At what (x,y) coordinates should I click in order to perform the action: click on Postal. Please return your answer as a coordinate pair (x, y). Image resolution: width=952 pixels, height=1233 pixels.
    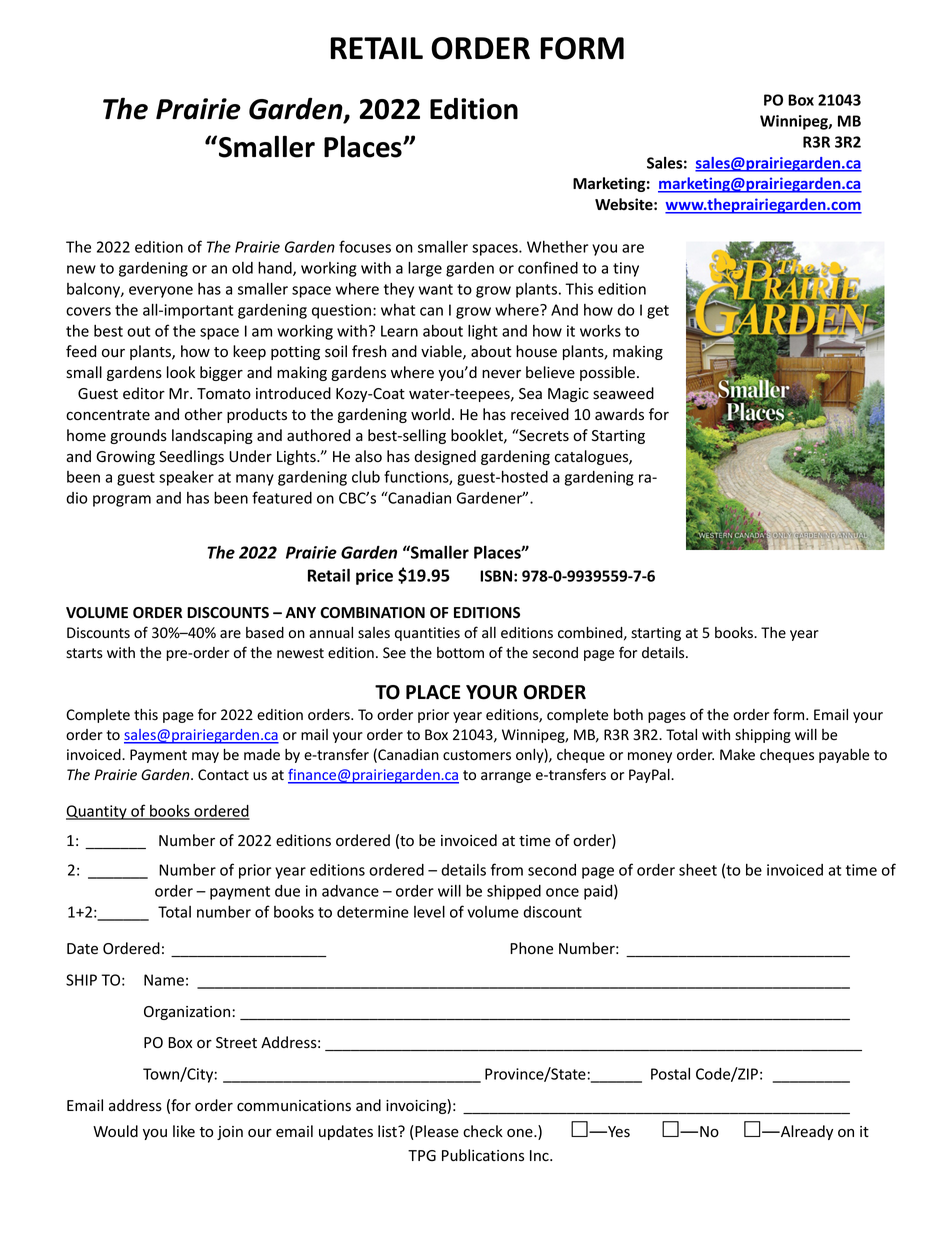
    Looking at the image, I should click on (670, 1074).
